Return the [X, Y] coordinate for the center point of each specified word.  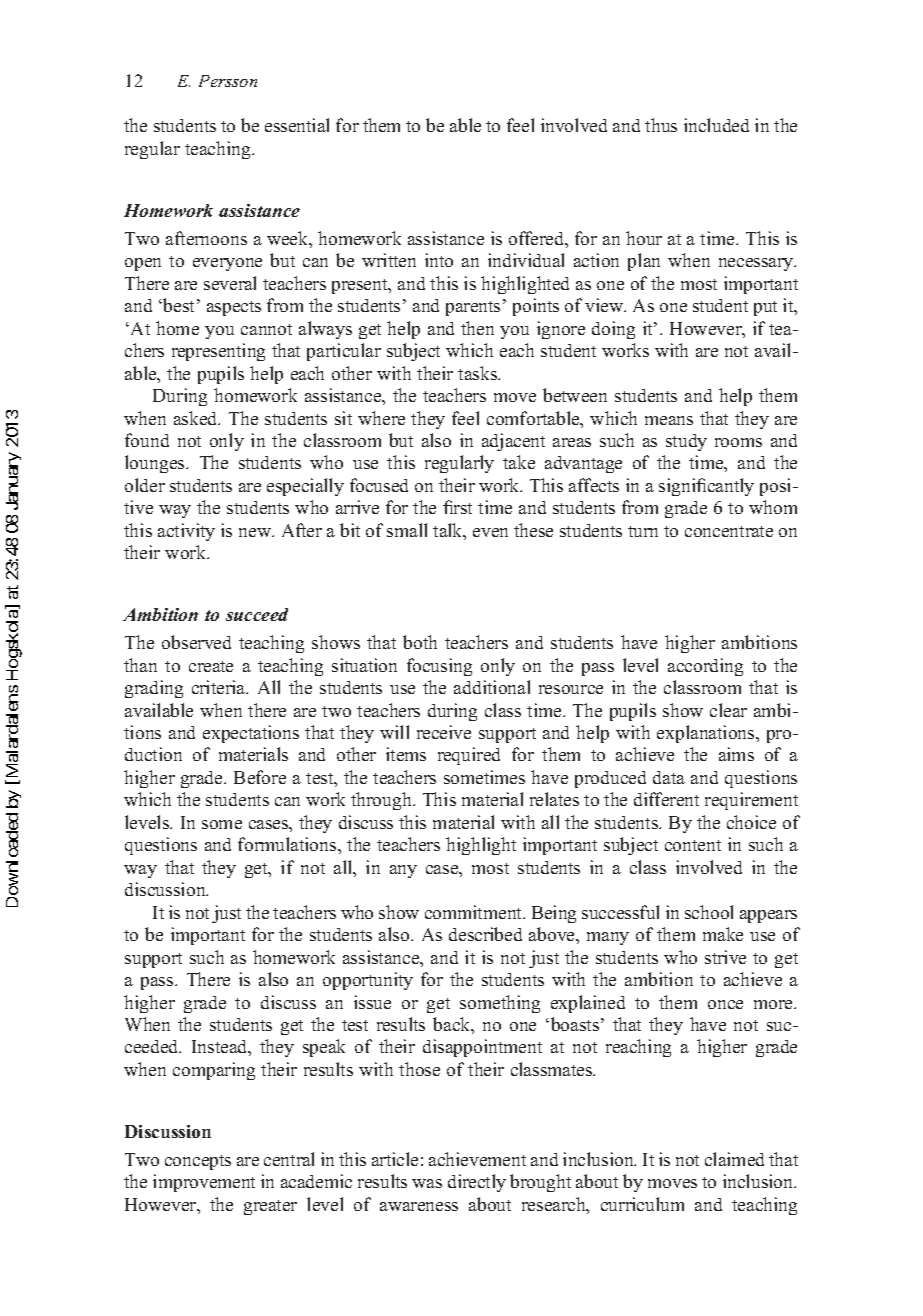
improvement [204, 1183]
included [716, 125]
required [469, 756]
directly [477, 1183]
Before [260, 777]
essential [297, 125]
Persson [228, 81]
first [457, 507]
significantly [706, 487]
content [693, 845]
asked [197, 418]
